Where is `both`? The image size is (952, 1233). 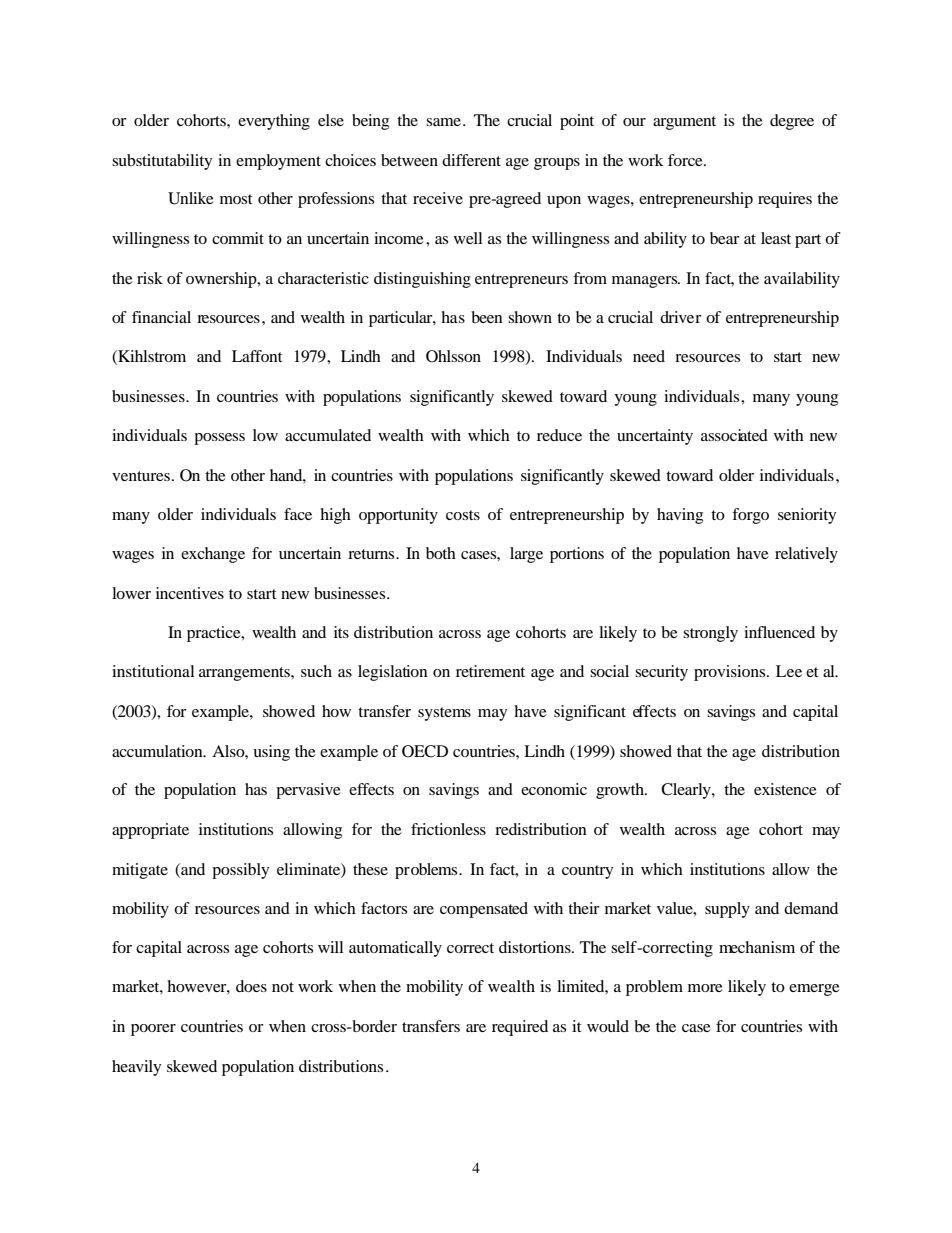 both is located at coordinates (441, 553).
